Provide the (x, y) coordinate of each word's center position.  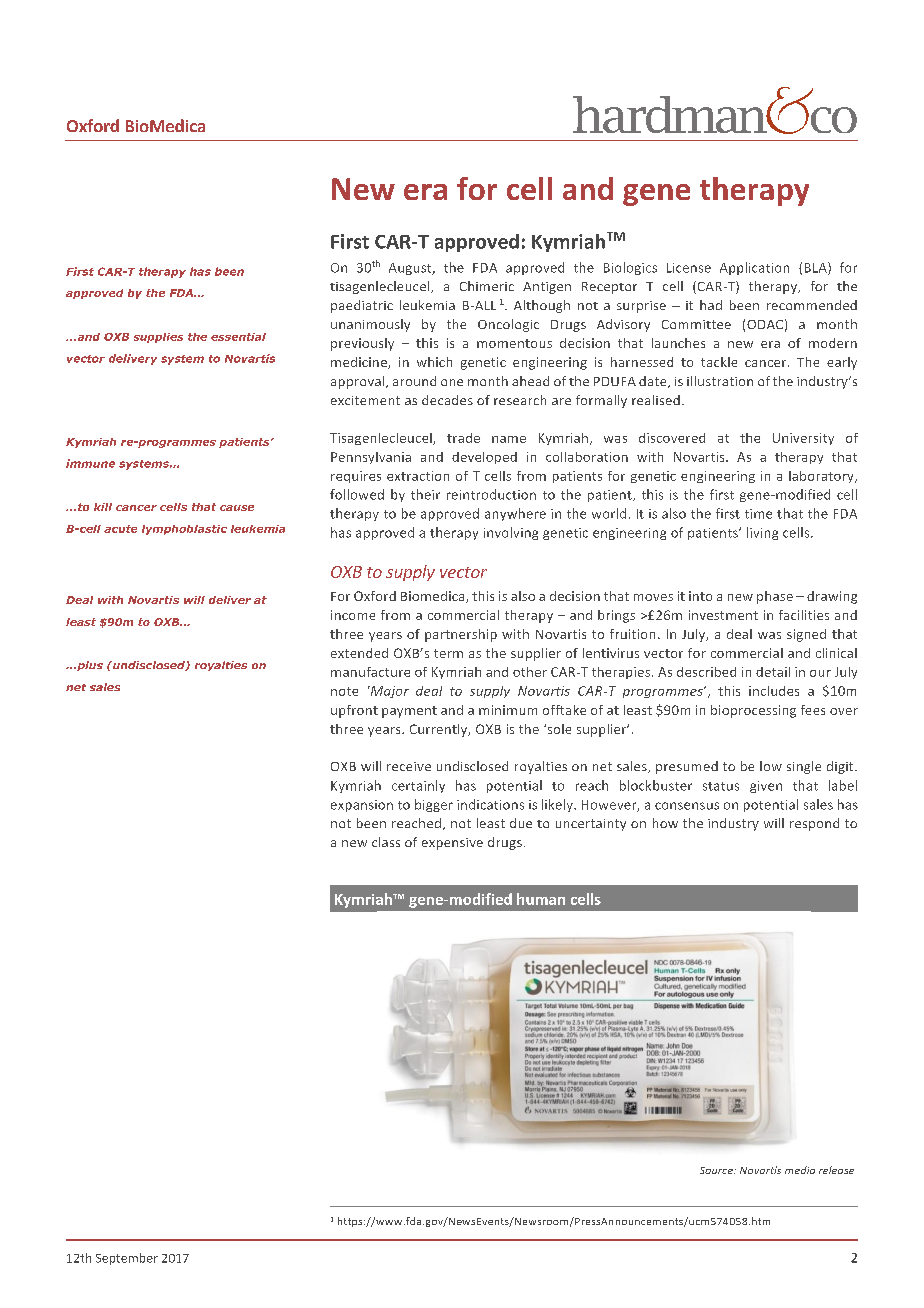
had (711, 305)
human (541, 899)
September (127, 1259)
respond (814, 824)
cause (237, 508)
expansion (362, 806)
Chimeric (487, 286)
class (386, 842)
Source (717, 1170)
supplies (158, 338)
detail (773, 672)
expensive (452, 844)
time (758, 514)
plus (89, 666)
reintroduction (491, 494)
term (448, 653)
